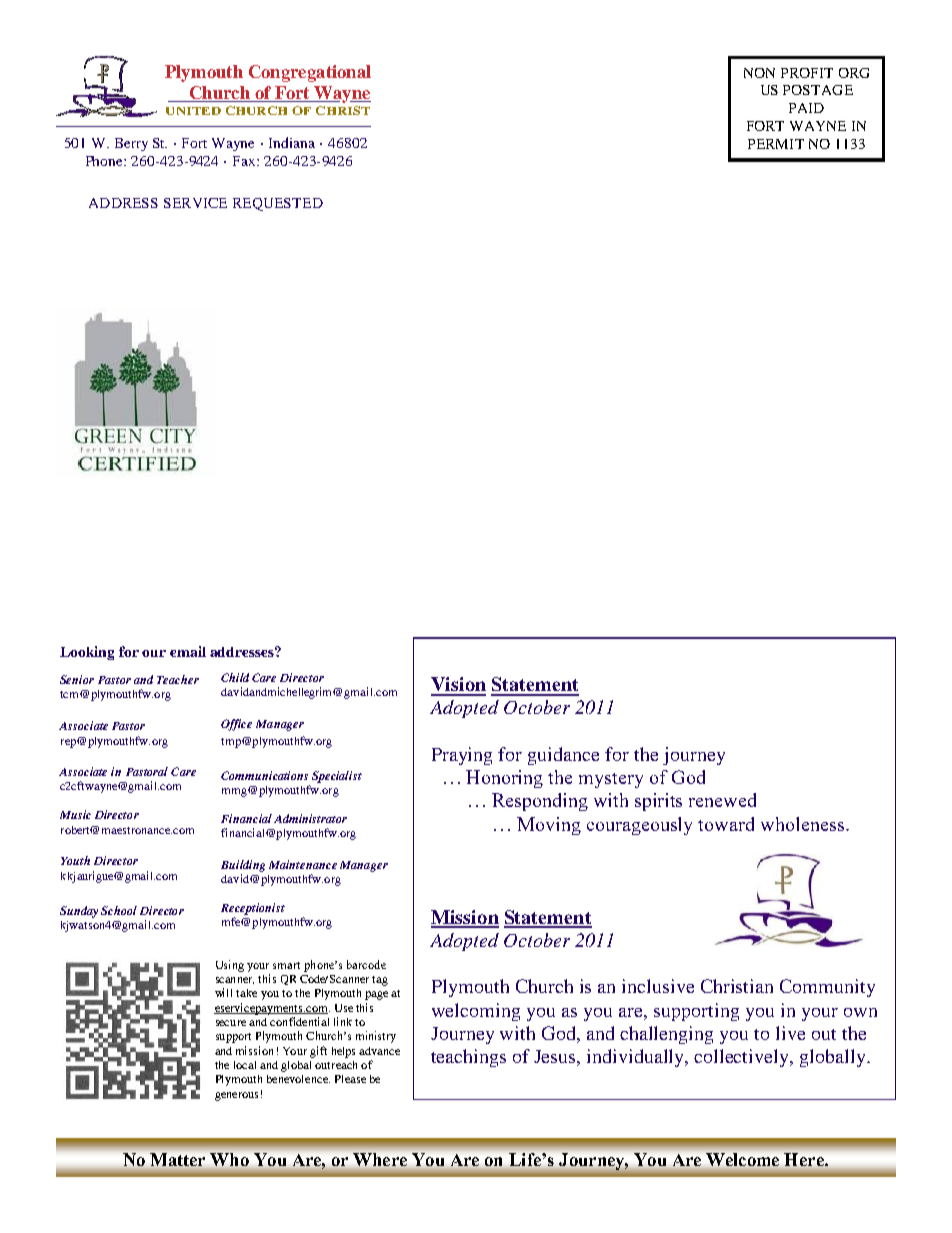 This screenshot has height=1233, width=952. I want to click on PAID, so click(806, 108).
